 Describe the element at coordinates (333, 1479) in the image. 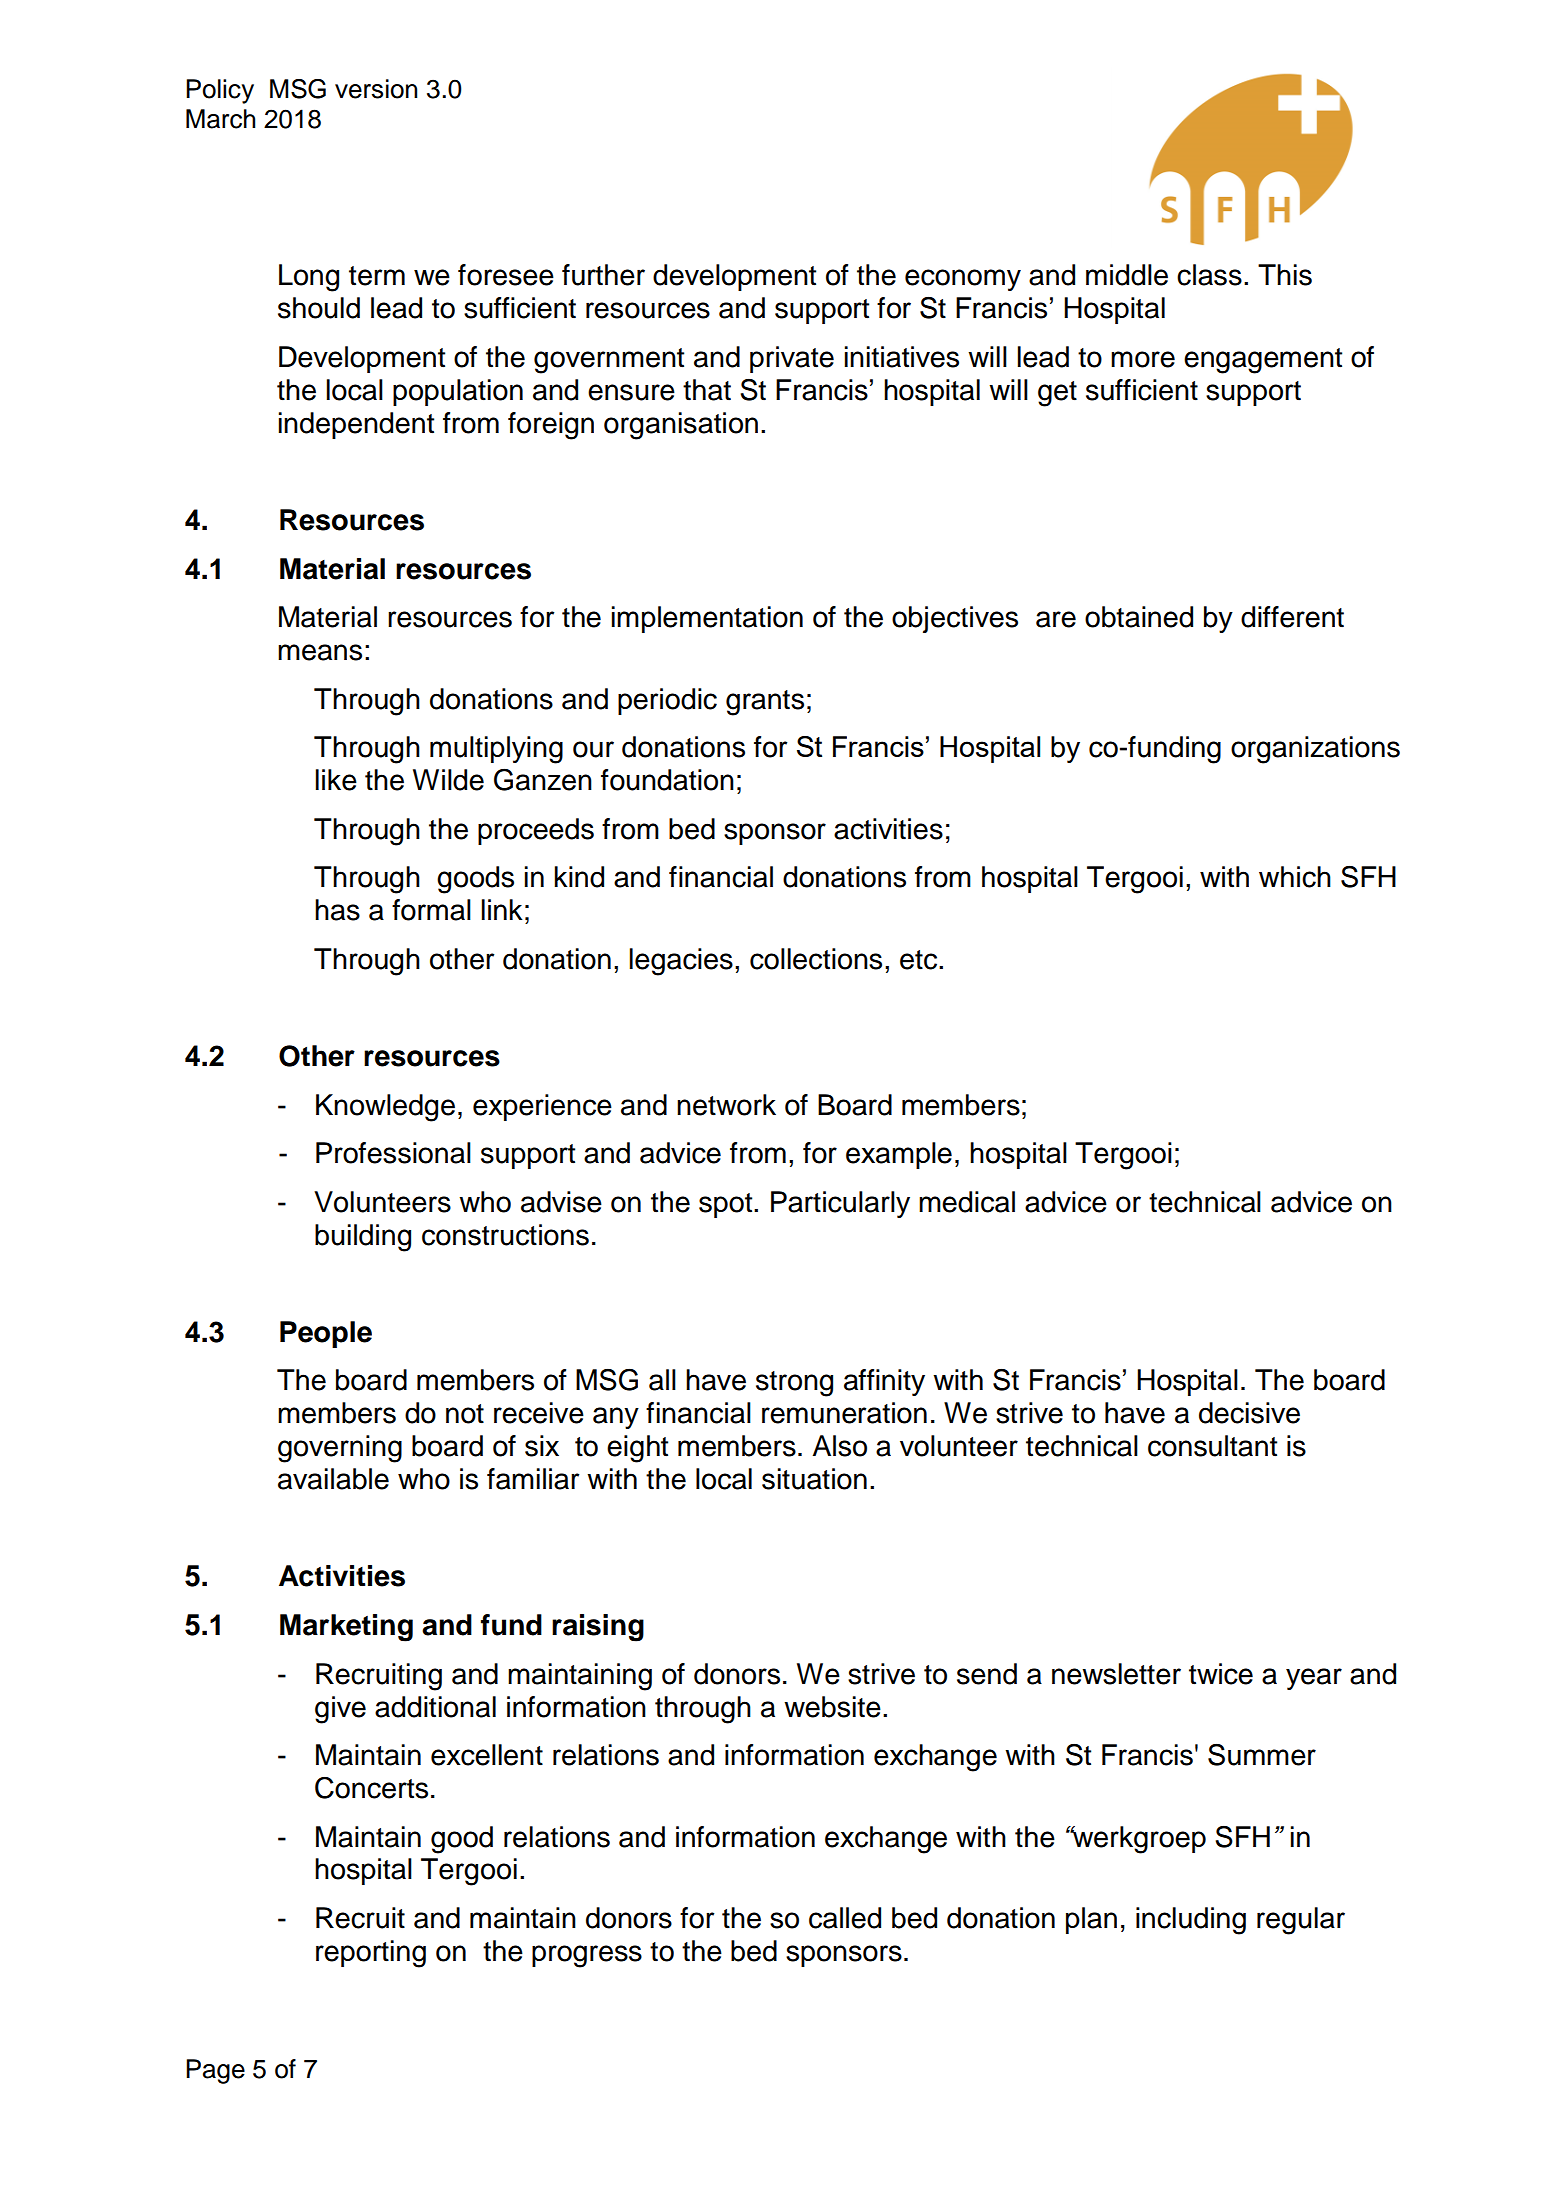

I see `available` at that location.
